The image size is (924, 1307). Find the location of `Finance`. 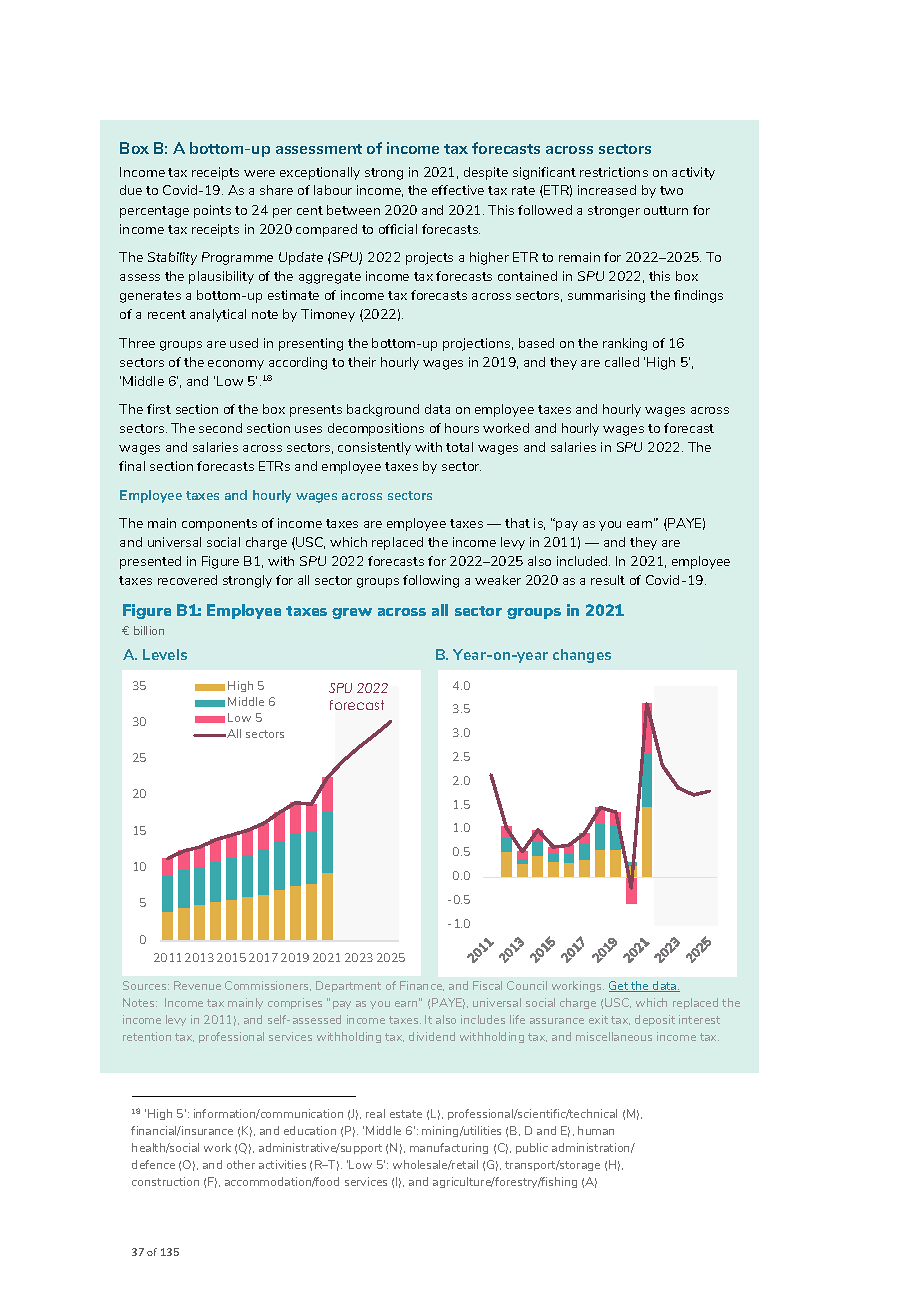

Finance is located at coordinates (422, 986).
